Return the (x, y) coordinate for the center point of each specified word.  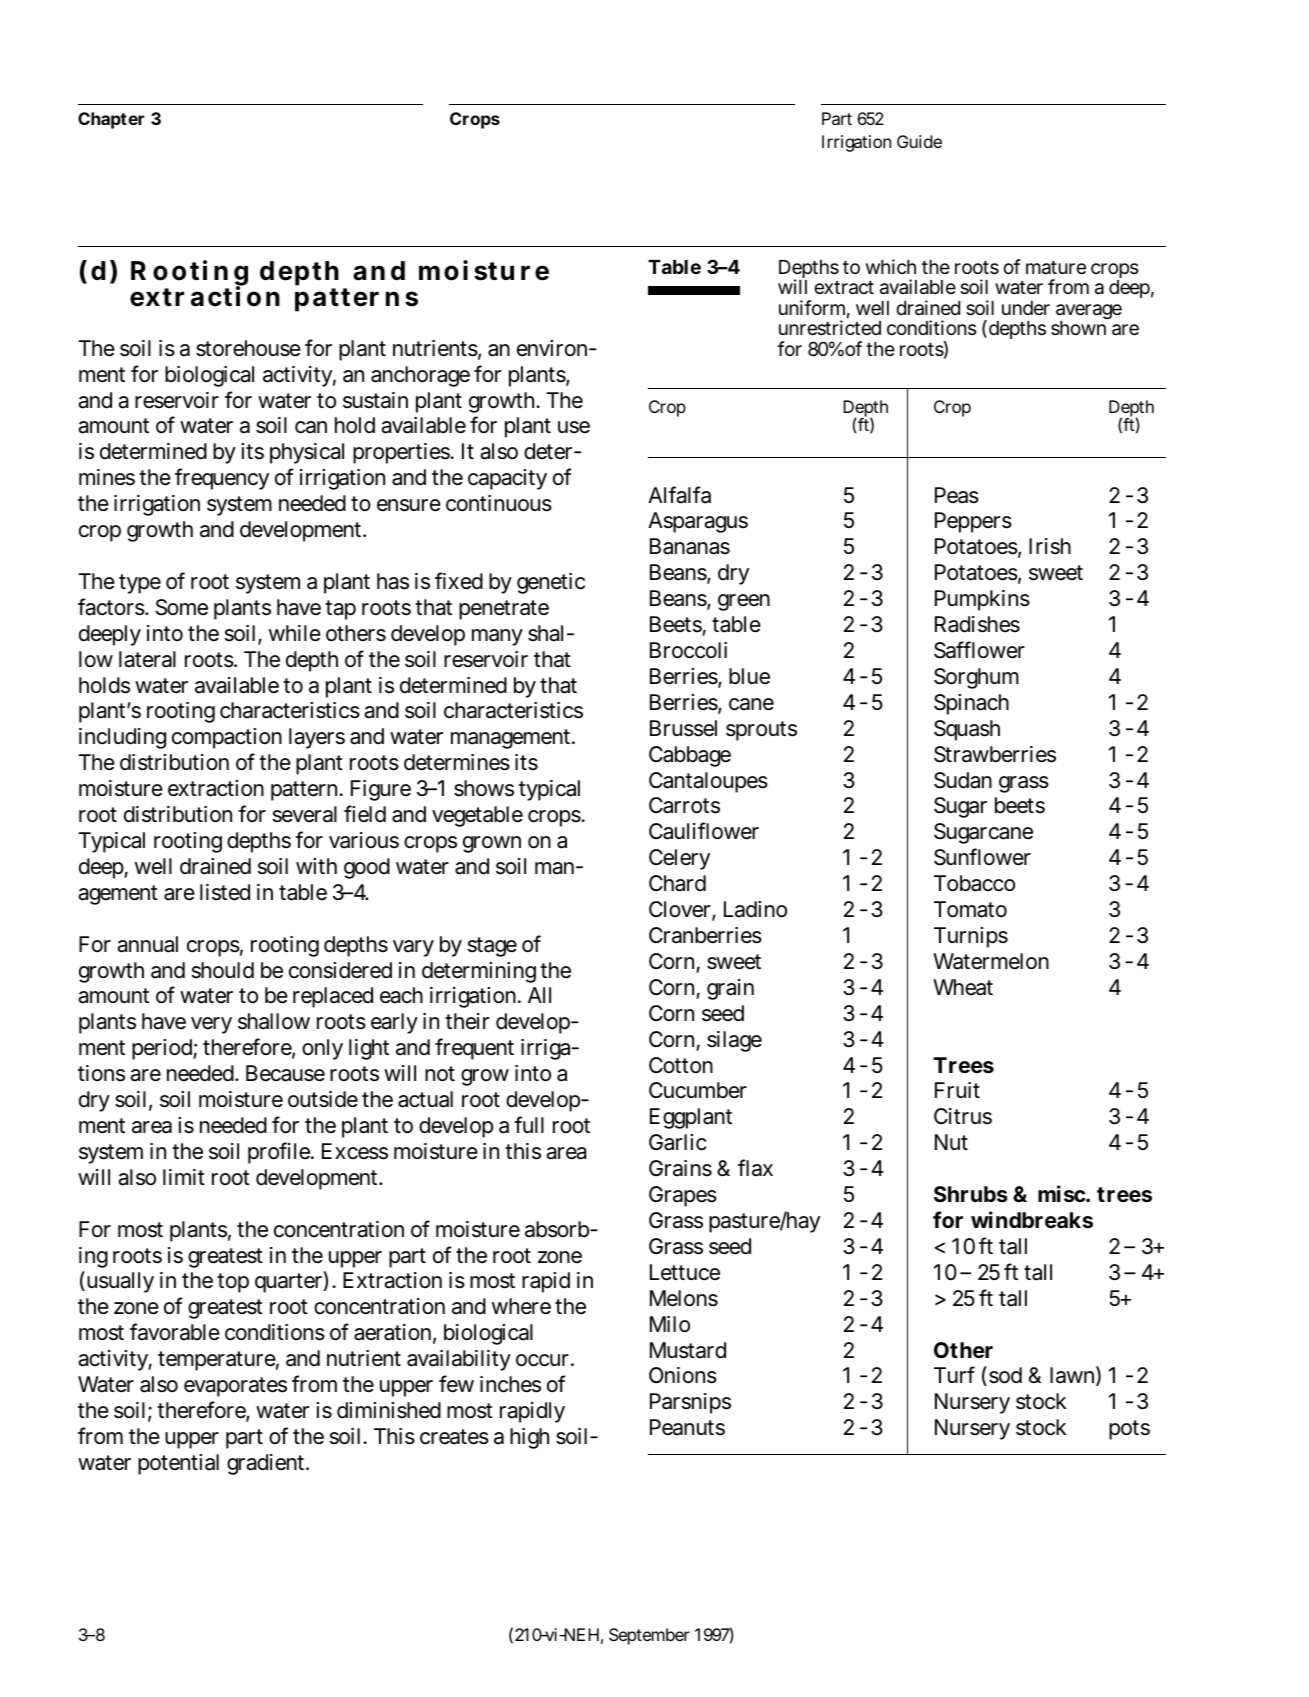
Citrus (963, 1116)
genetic (551, 583)
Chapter (111, 120)
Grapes (683, 1196)
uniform (814, 309)
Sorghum (976, 678)
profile (281, 1153)
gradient (268, 1464)
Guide (919, 141)
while (295, 633)
